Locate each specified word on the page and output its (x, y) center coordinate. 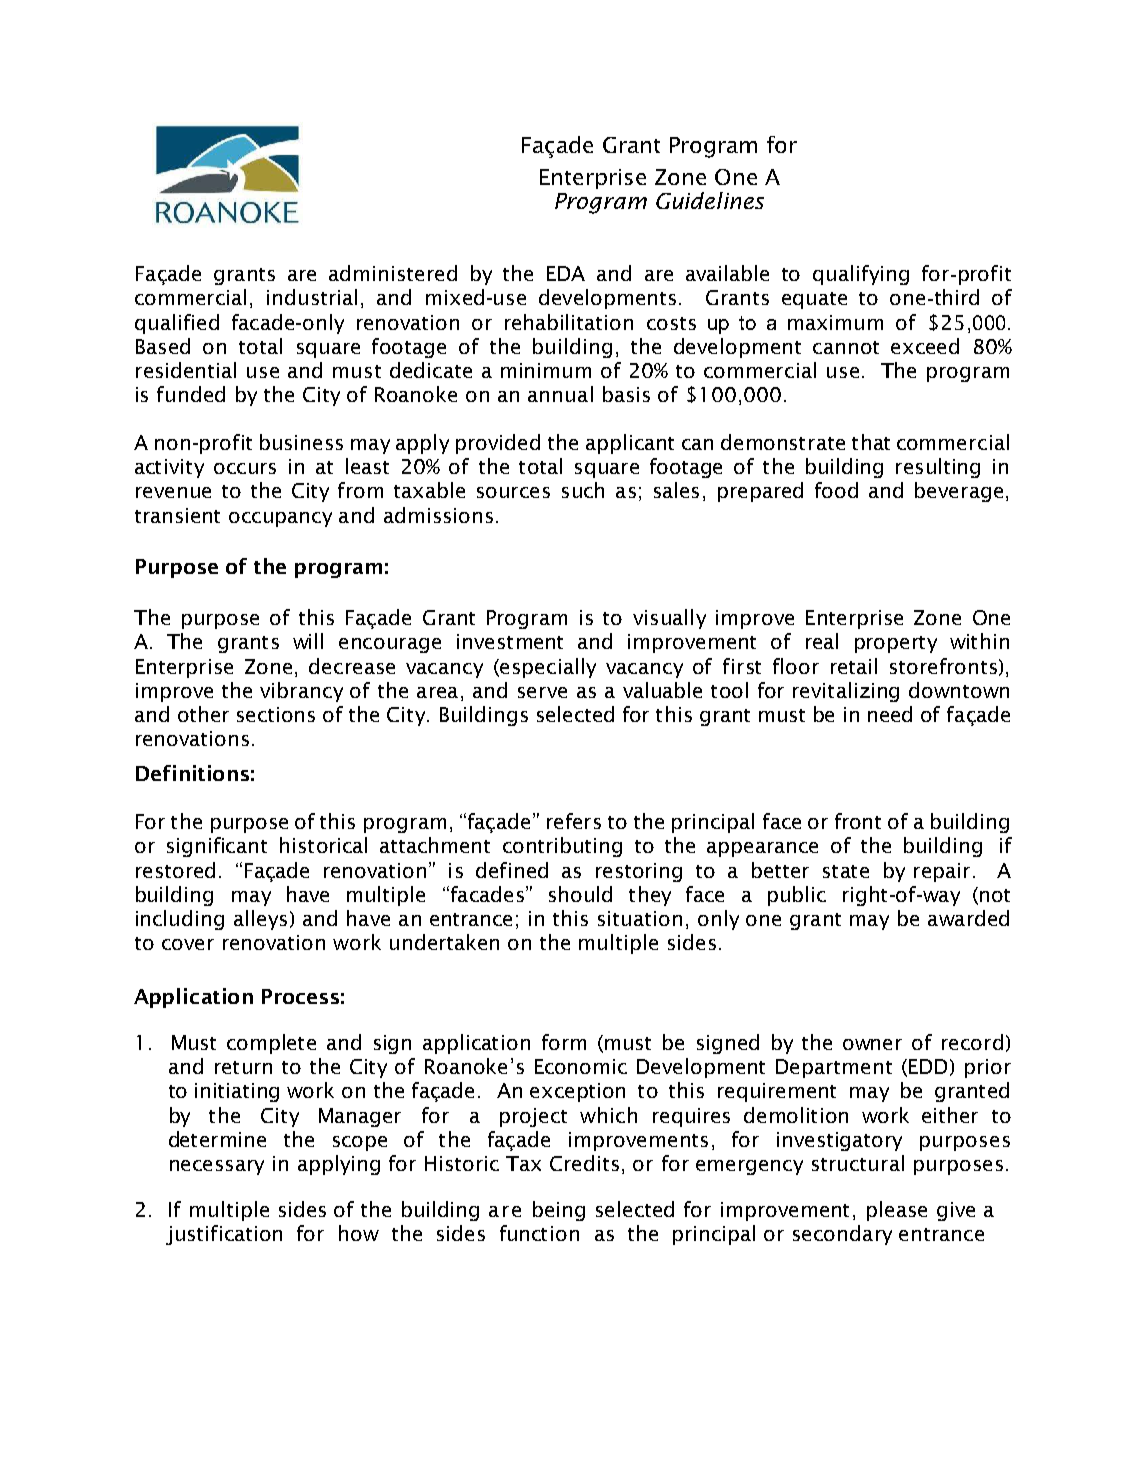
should (580, 894)
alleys (260, 920)
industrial (312, 297)
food (836, 490)
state (846, 871)
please (897, 1211)
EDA (566, 273)
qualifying (861, 275)
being (559, 1211)
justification (224, 1235)
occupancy (280, 519)
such (583, 490)
